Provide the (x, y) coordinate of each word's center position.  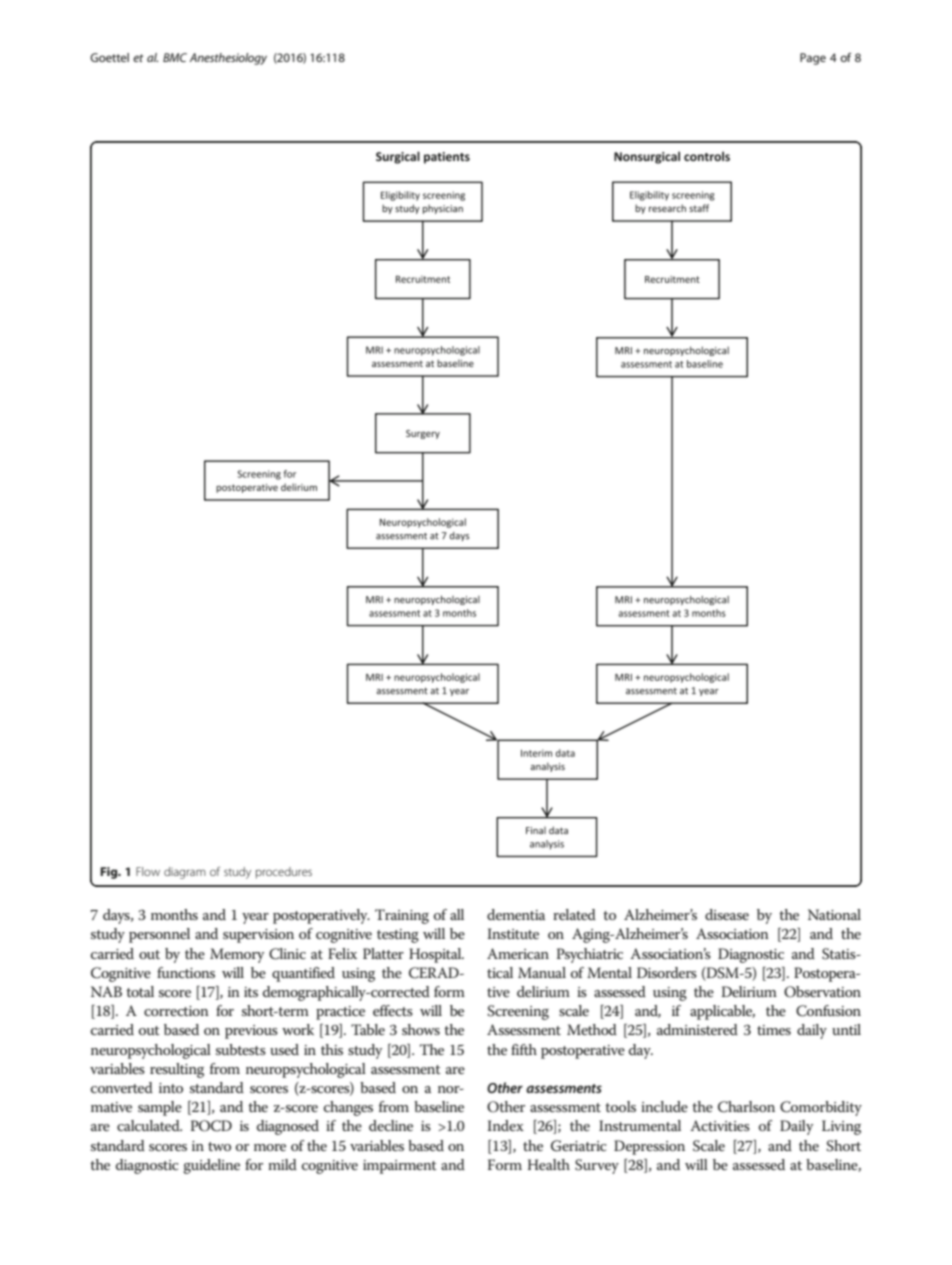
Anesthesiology (228, 59)
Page (813, 59)
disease (727, 914)
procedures (284, 873)
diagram (185, 873)
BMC (175, 57)
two (219, 1146)
